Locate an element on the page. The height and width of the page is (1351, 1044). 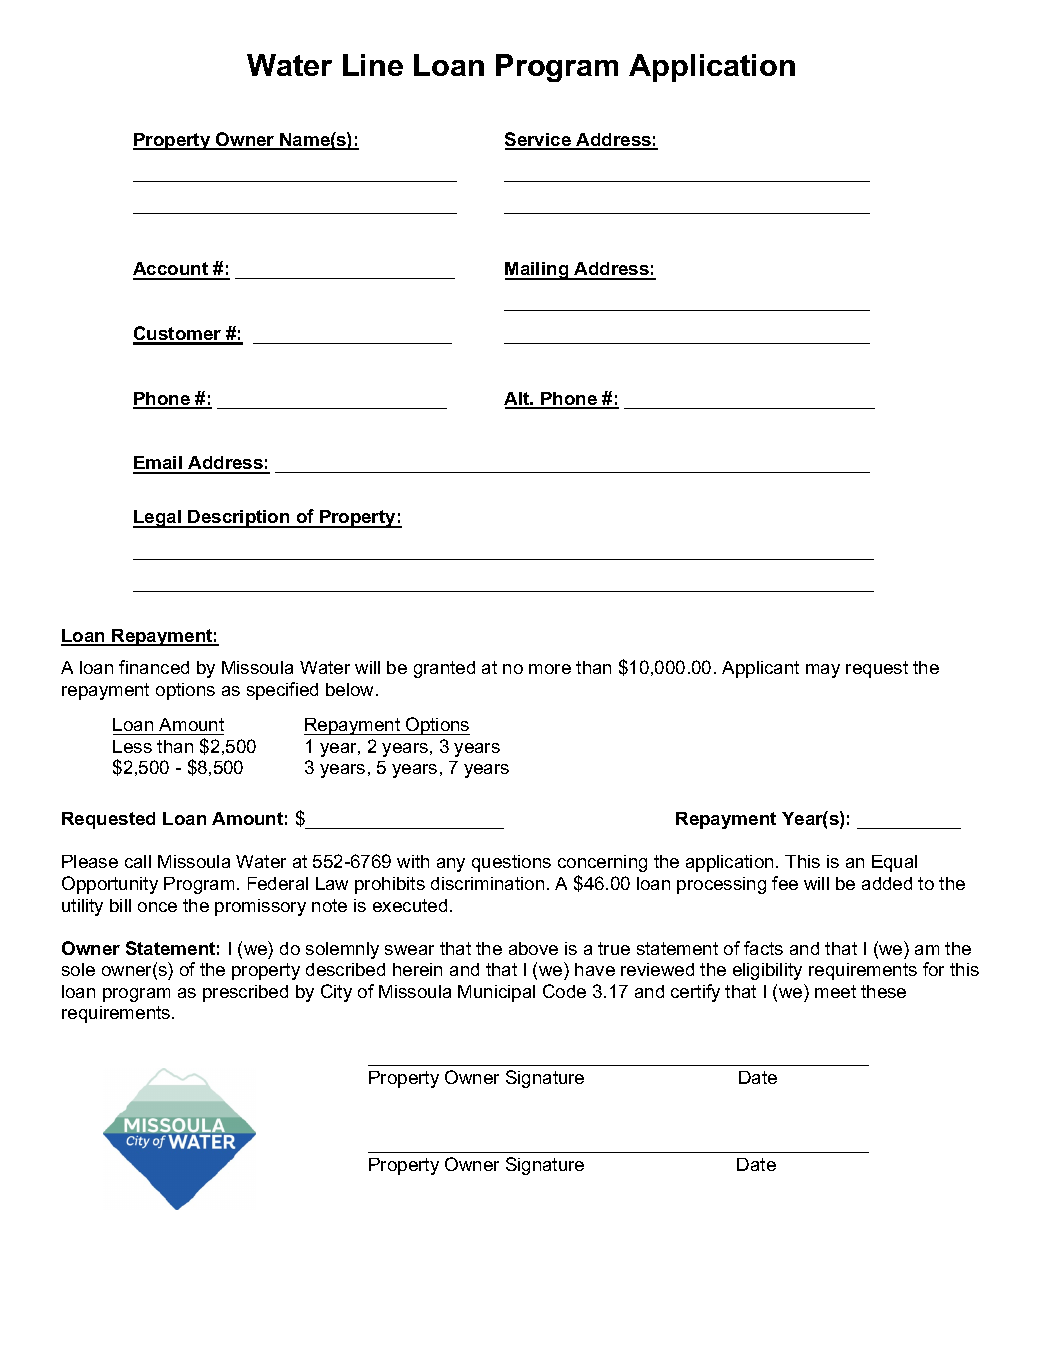
Mailing is located at coordinates (538, 271).
